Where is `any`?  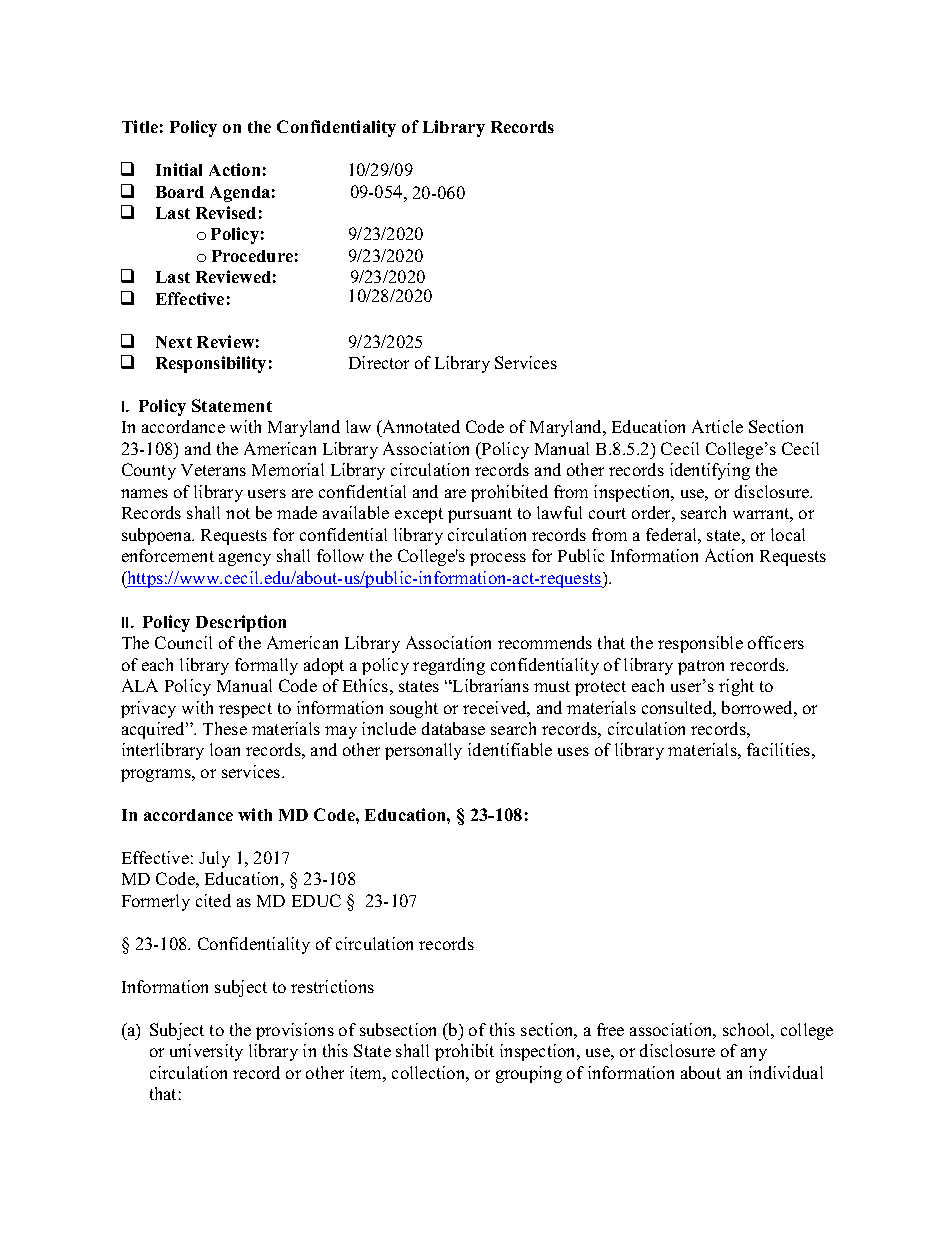 any is located at coordinates (754, 1054).
